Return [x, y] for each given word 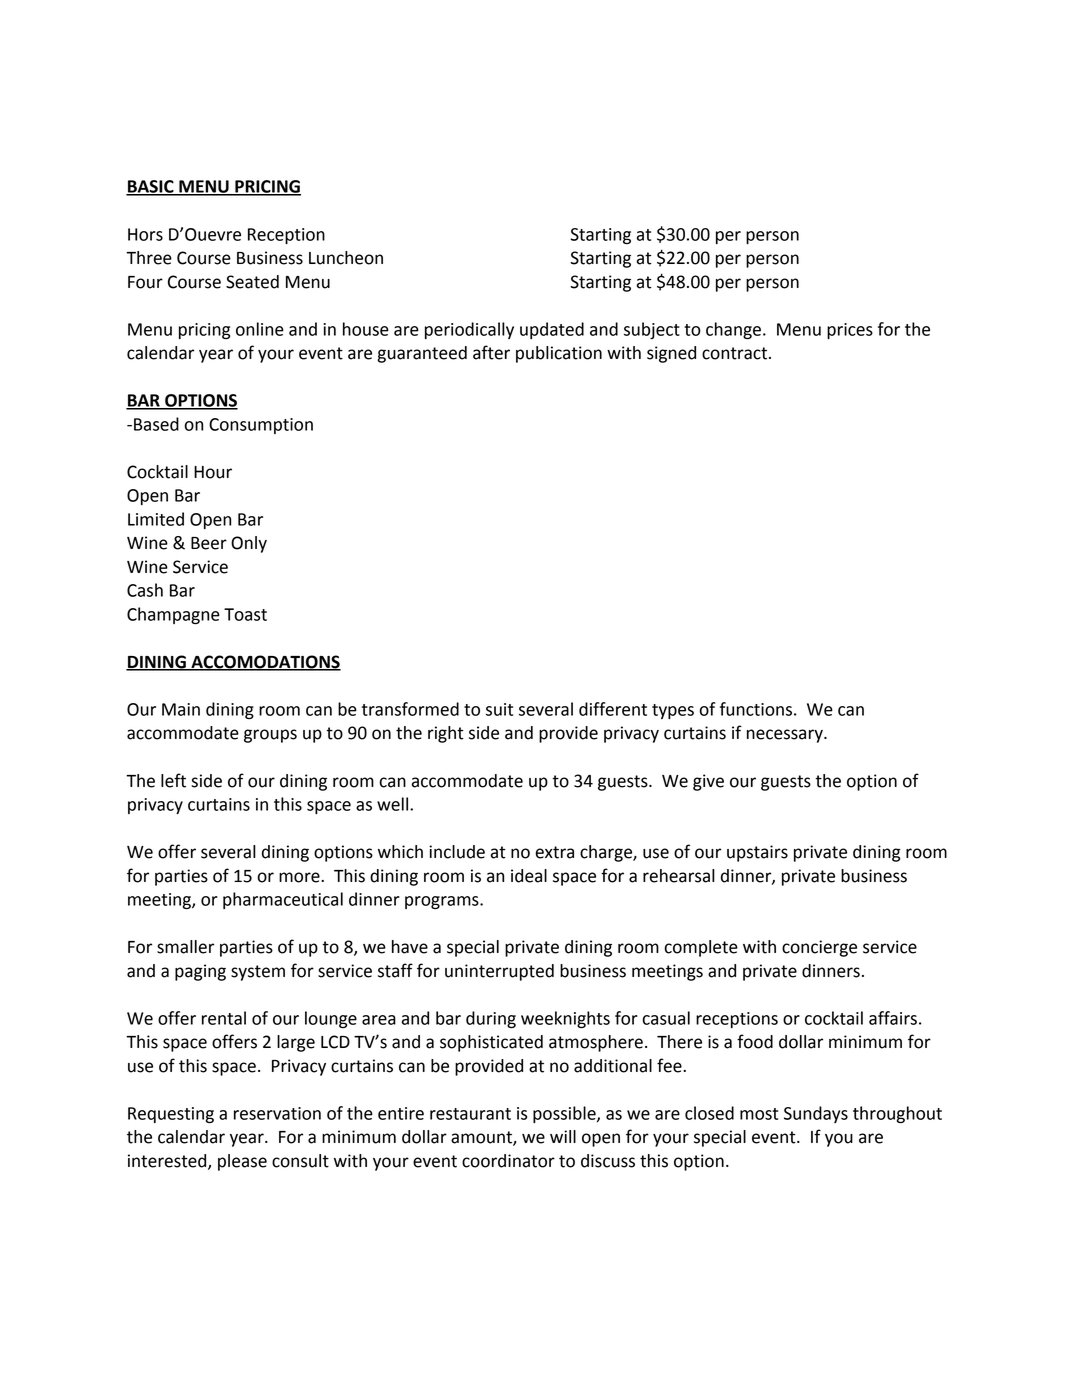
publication [559, 354]
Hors [145, 234]
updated [552, 330]
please [242, 1162]
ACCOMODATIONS [265, 663]
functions [756, 709]
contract [736, 353]
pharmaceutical [283, 900]
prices [850, 331]
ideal [529, 876]
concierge [819, 948]
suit [499, 709]
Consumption [261, 426]
